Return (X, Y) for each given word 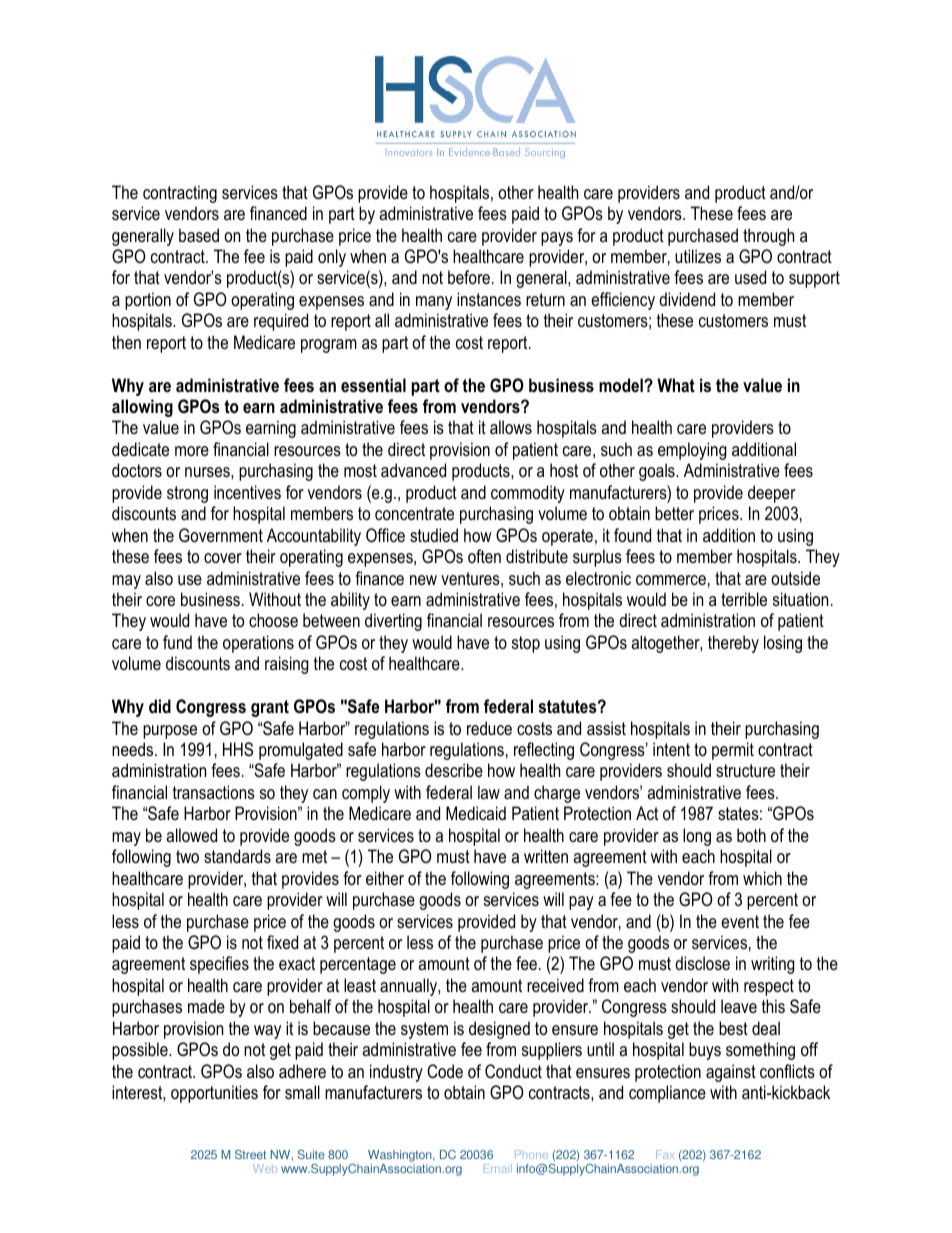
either (385, 878)
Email (498, 1168)
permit (733, 751)
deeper (772, 494)
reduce (489, 728)
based (199, 235)
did (160, 706)
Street (250, 1154)
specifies (219, 965)
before (469, 277)
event (740, 921)
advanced (413, 470)
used (750, 277)
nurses (208, 472)
